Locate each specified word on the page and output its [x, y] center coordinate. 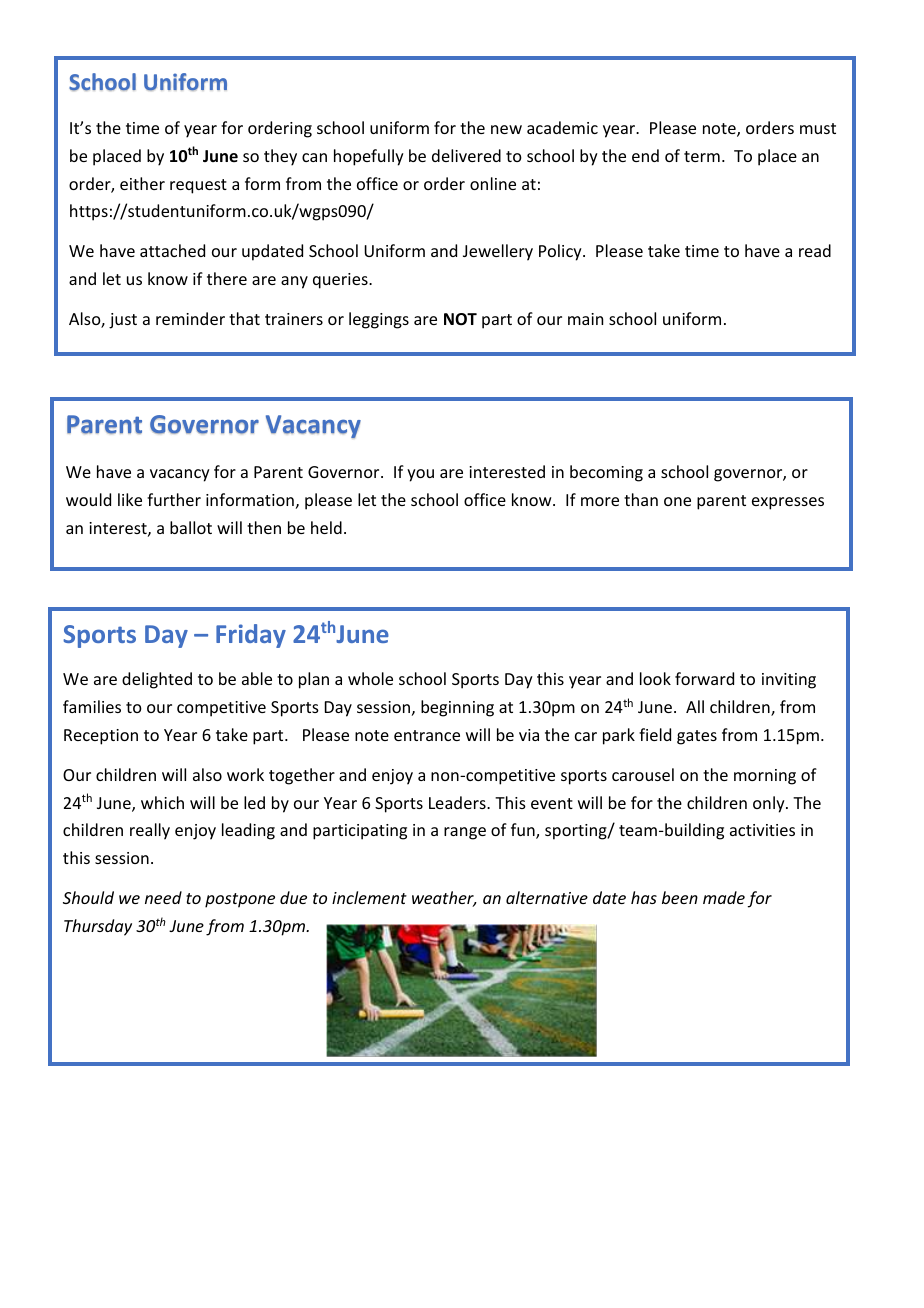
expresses [788, 503]
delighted [157, 680]
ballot [191, 527]
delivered [466, 155]
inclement [369, 897]
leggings [379, 320]
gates [697, 737]
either [142, 183]
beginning [457, 708]
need [163, 897]
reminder [190, 318]
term [702, 156]
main [585, 319]
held [326, 527]
